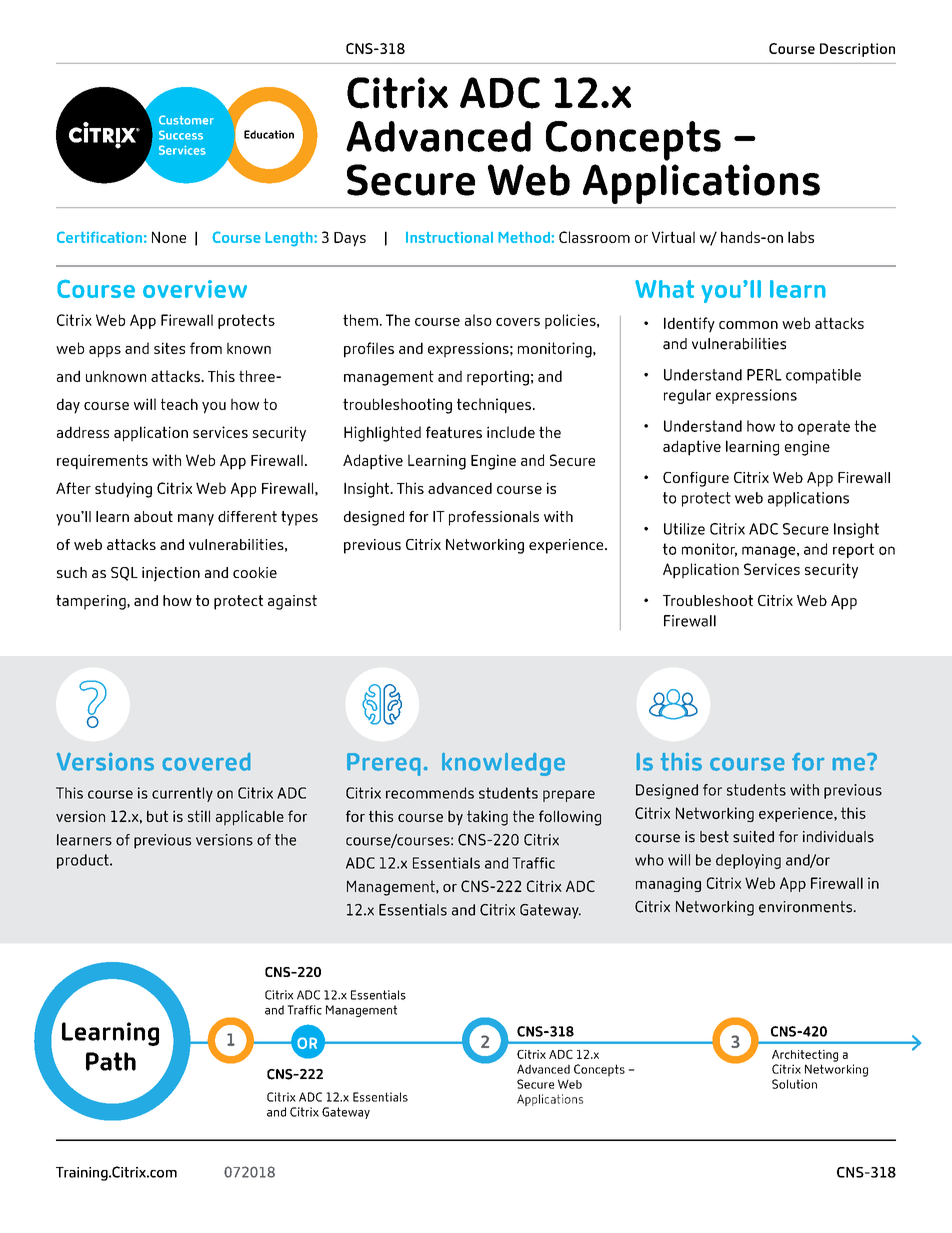  I want to click on common, so click(748, 325).
